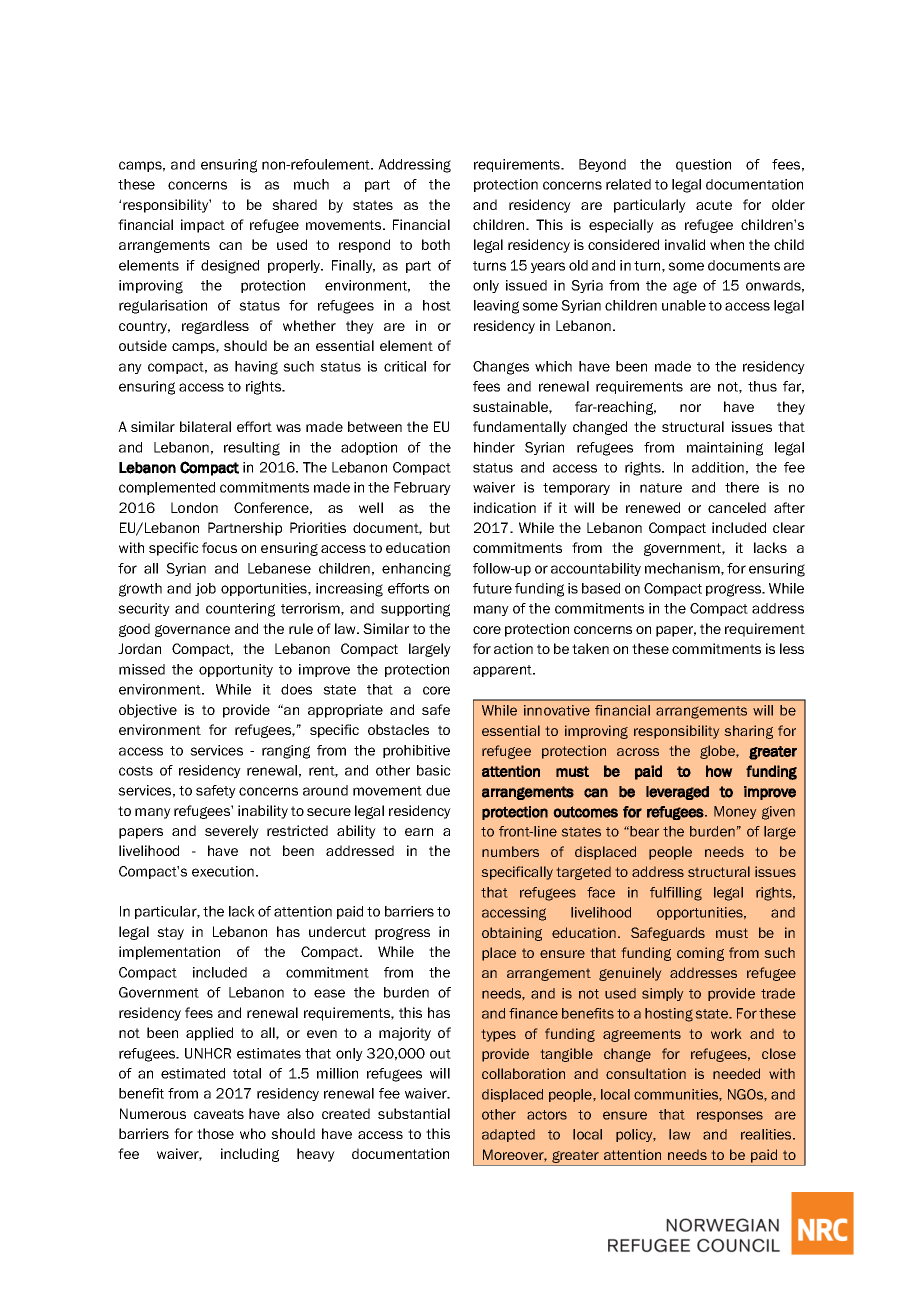 The image size is (924, 1308). I want to click on sharing, so click(748, 732).
